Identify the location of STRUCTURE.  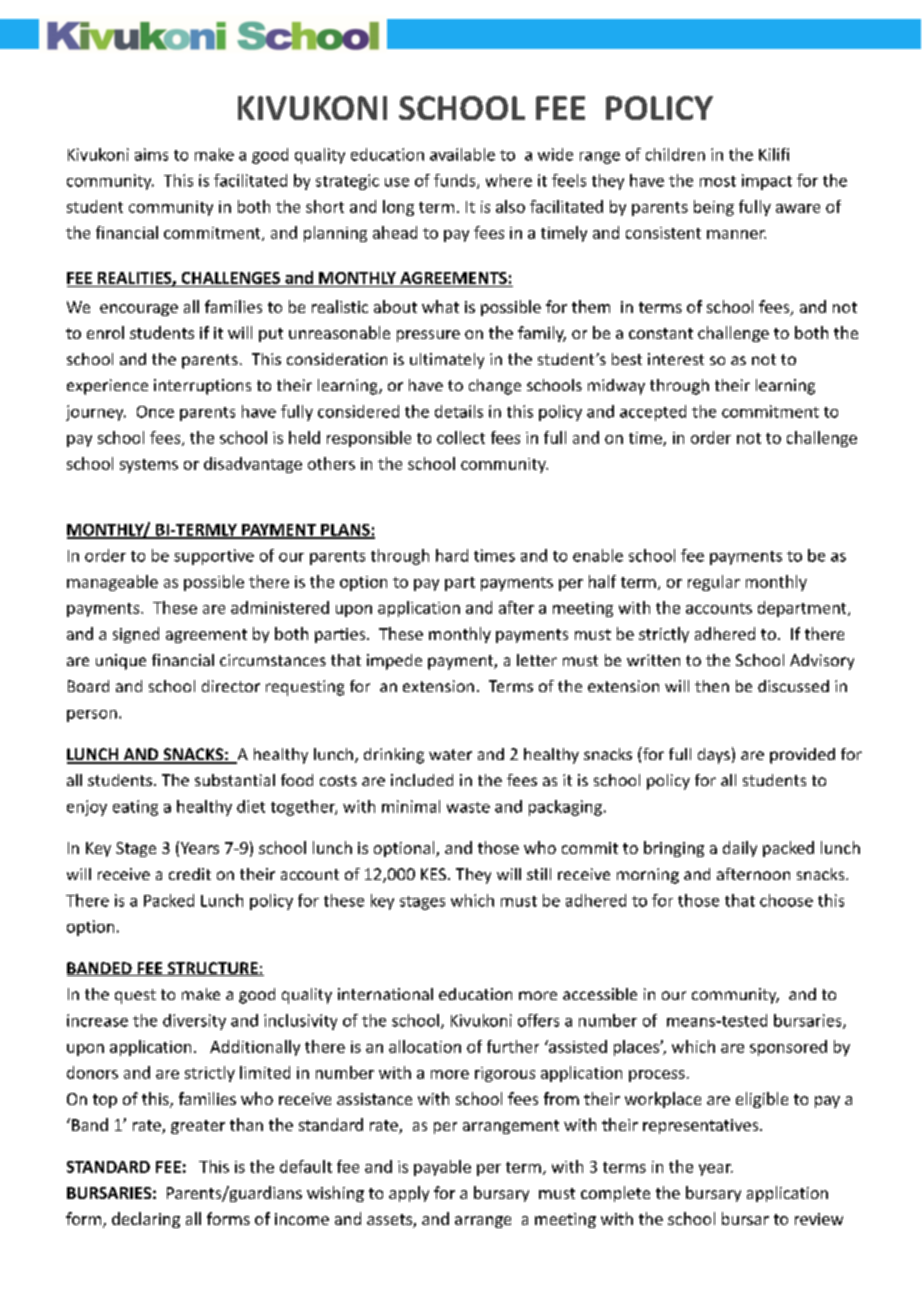
(212, 969).
